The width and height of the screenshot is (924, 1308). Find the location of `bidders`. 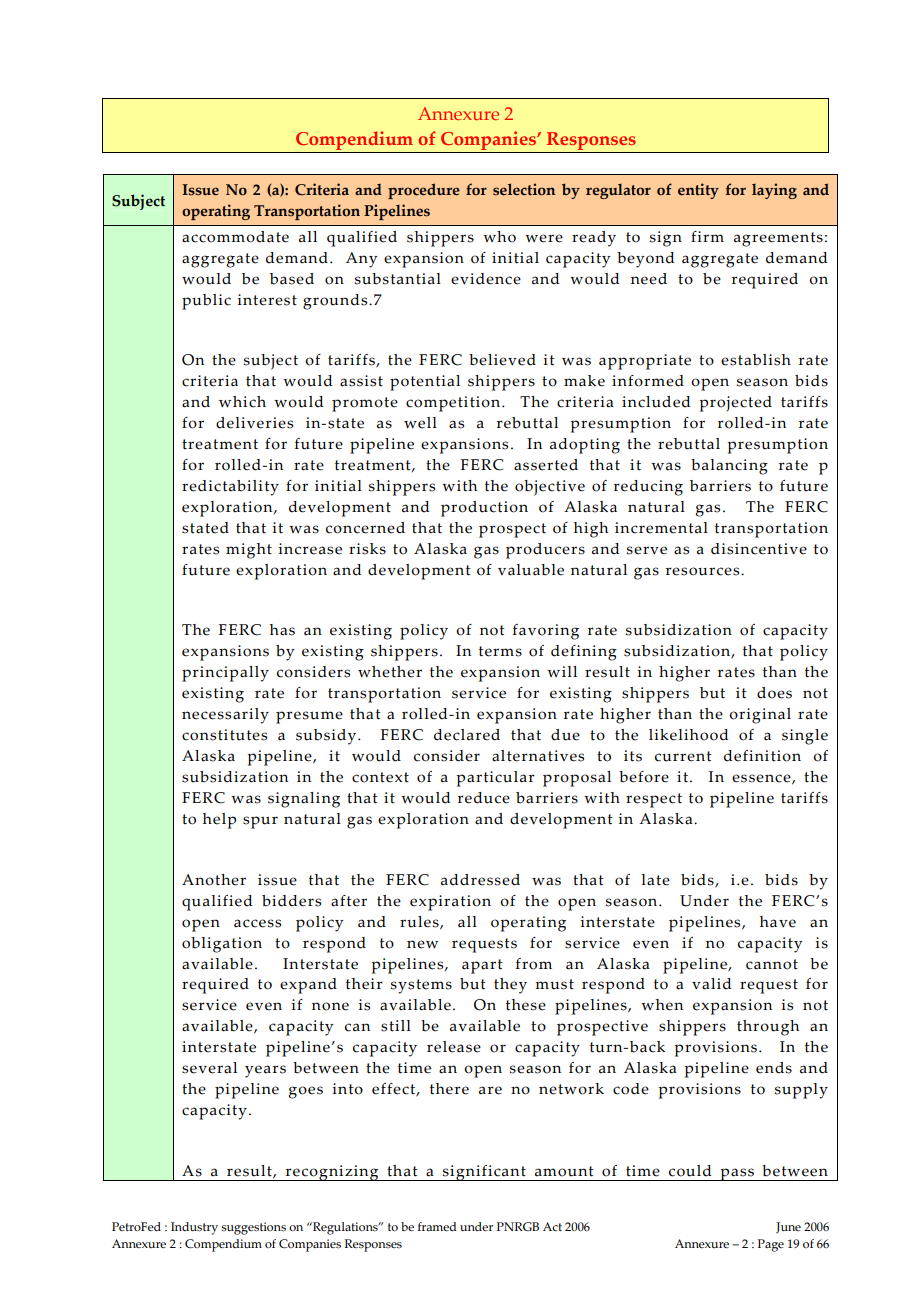

bidders is located at coordinates (291, 901).
